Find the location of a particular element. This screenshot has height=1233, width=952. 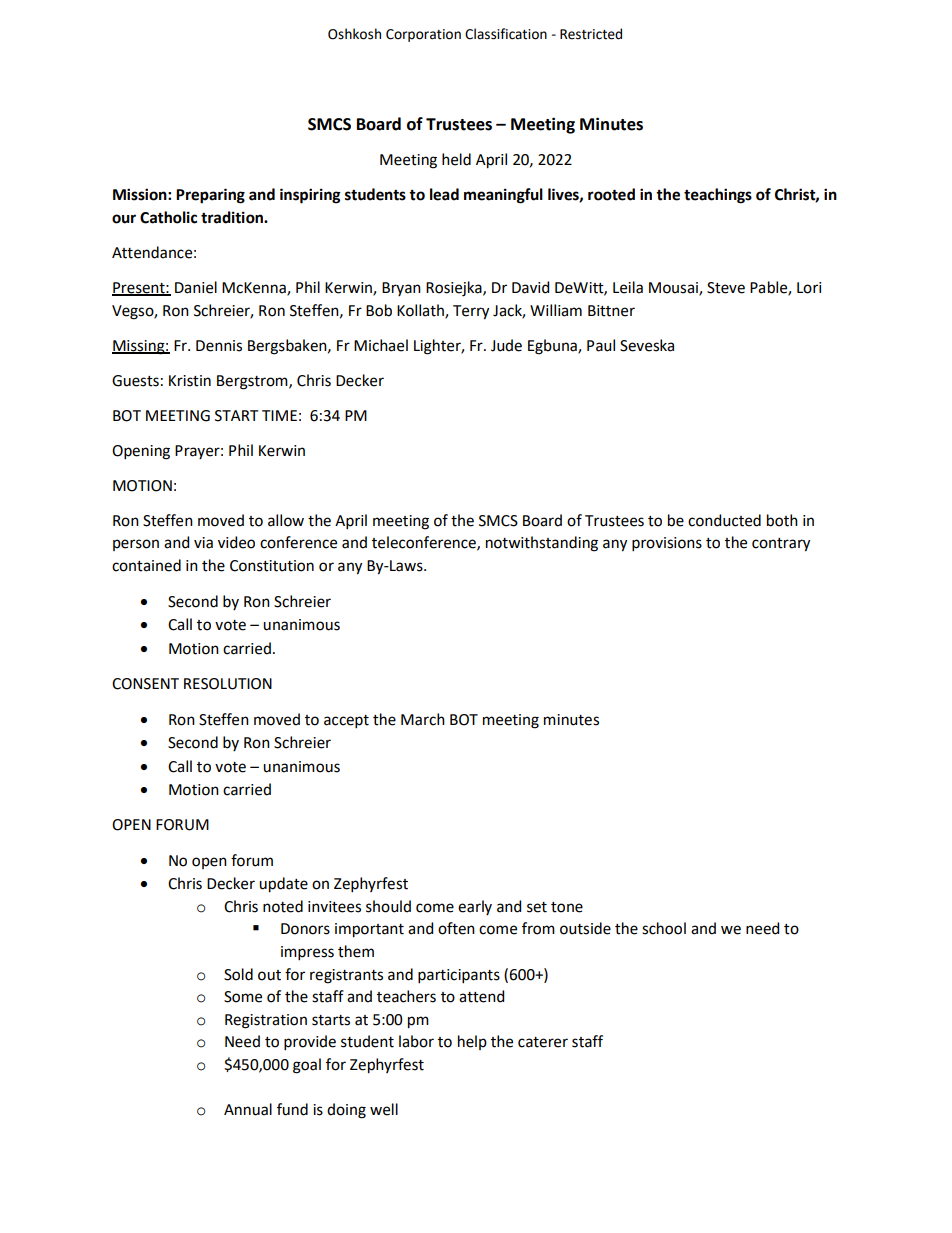

notwithstanding is located at coordinates (542, 544).
